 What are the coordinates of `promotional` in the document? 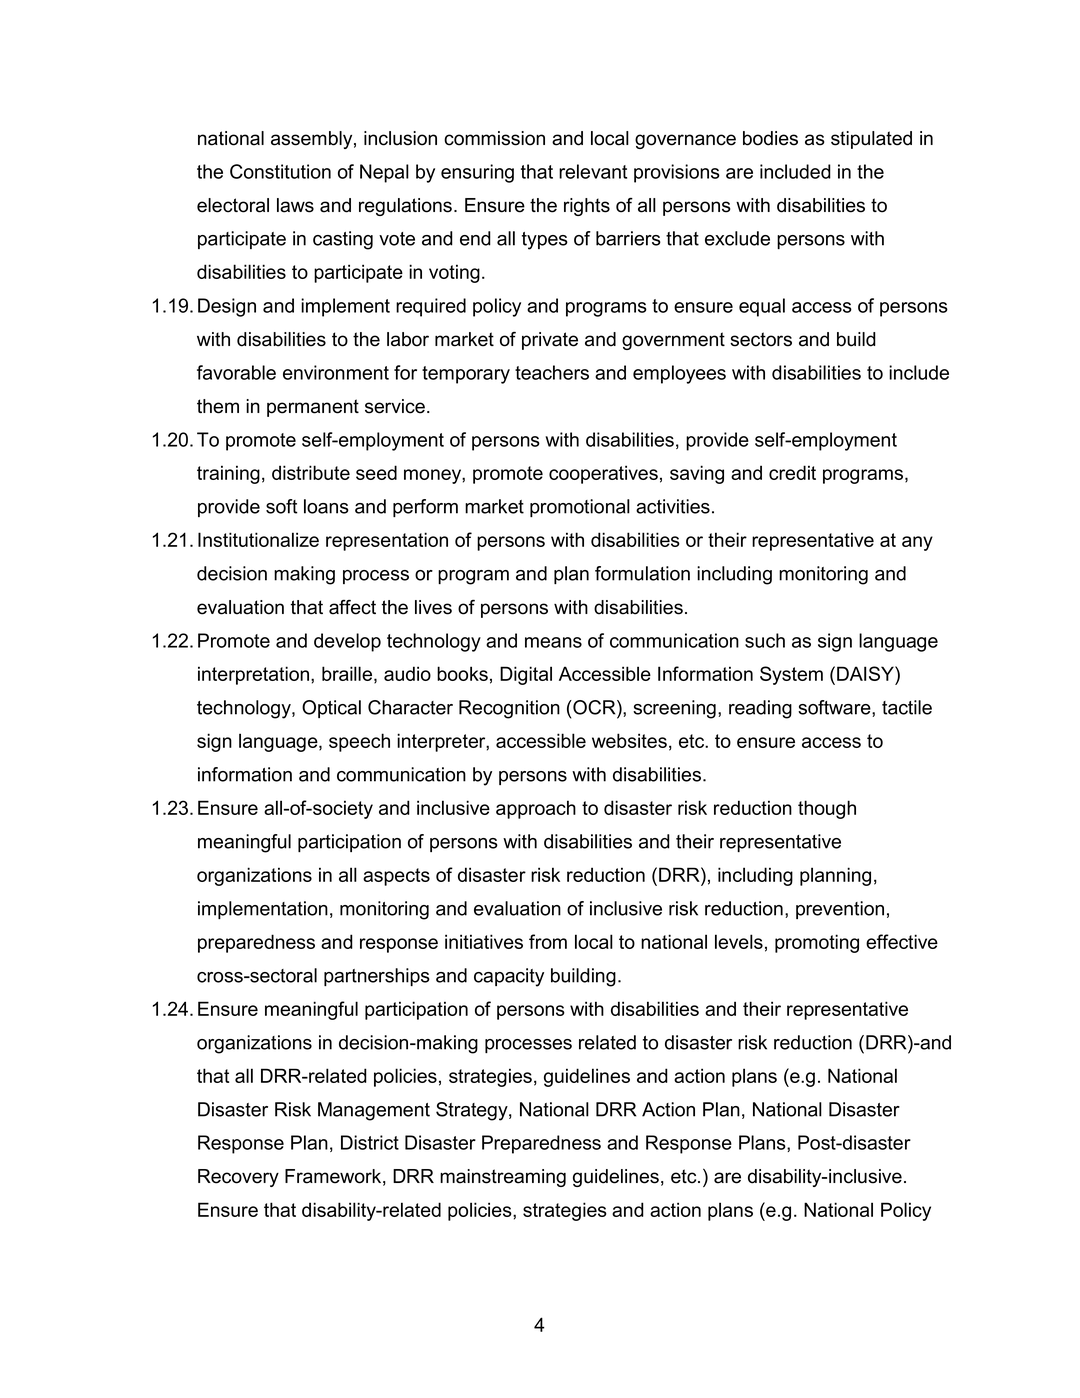 It's located at (580, 508).
